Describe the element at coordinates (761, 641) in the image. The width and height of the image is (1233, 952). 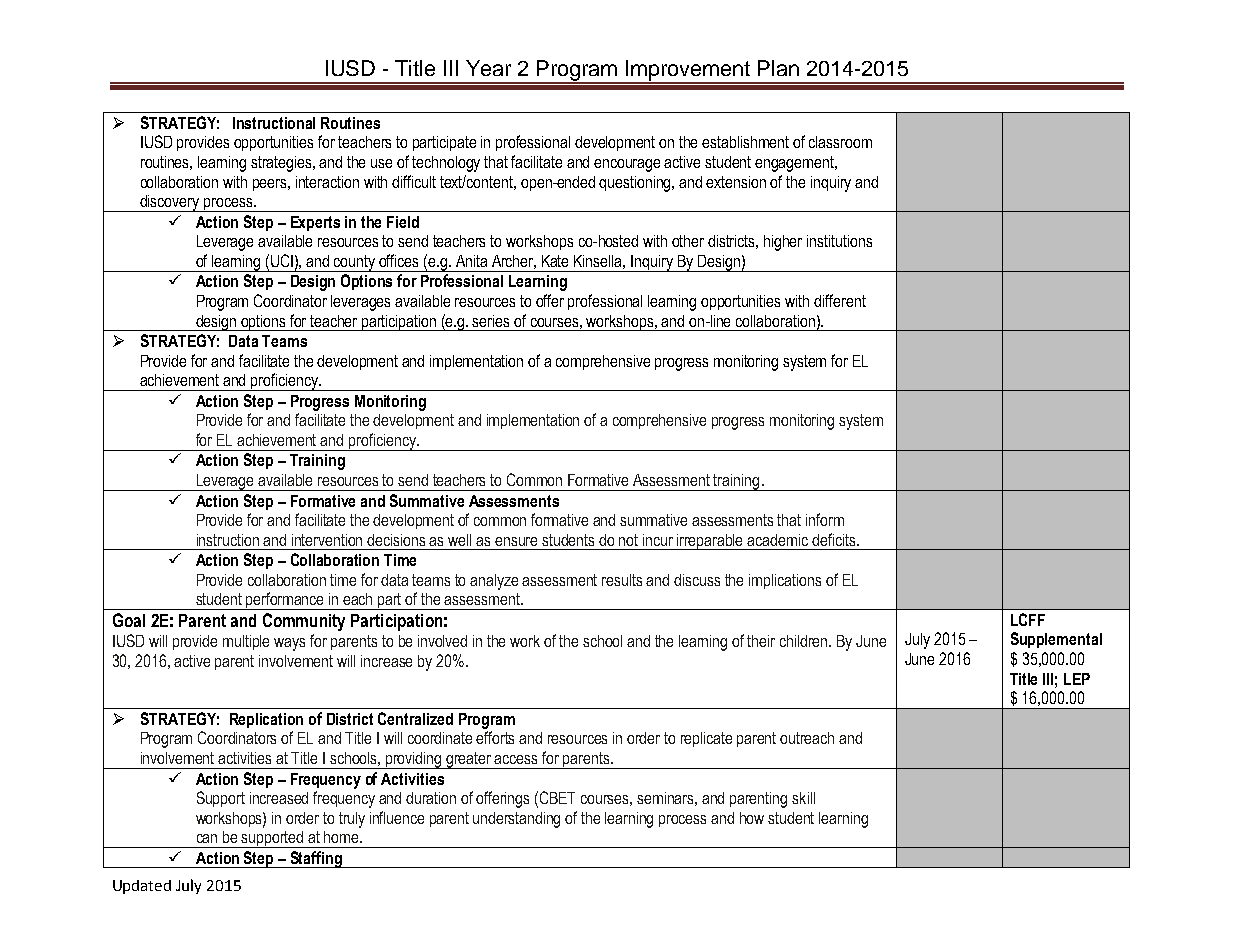
I see `their` at that location.
